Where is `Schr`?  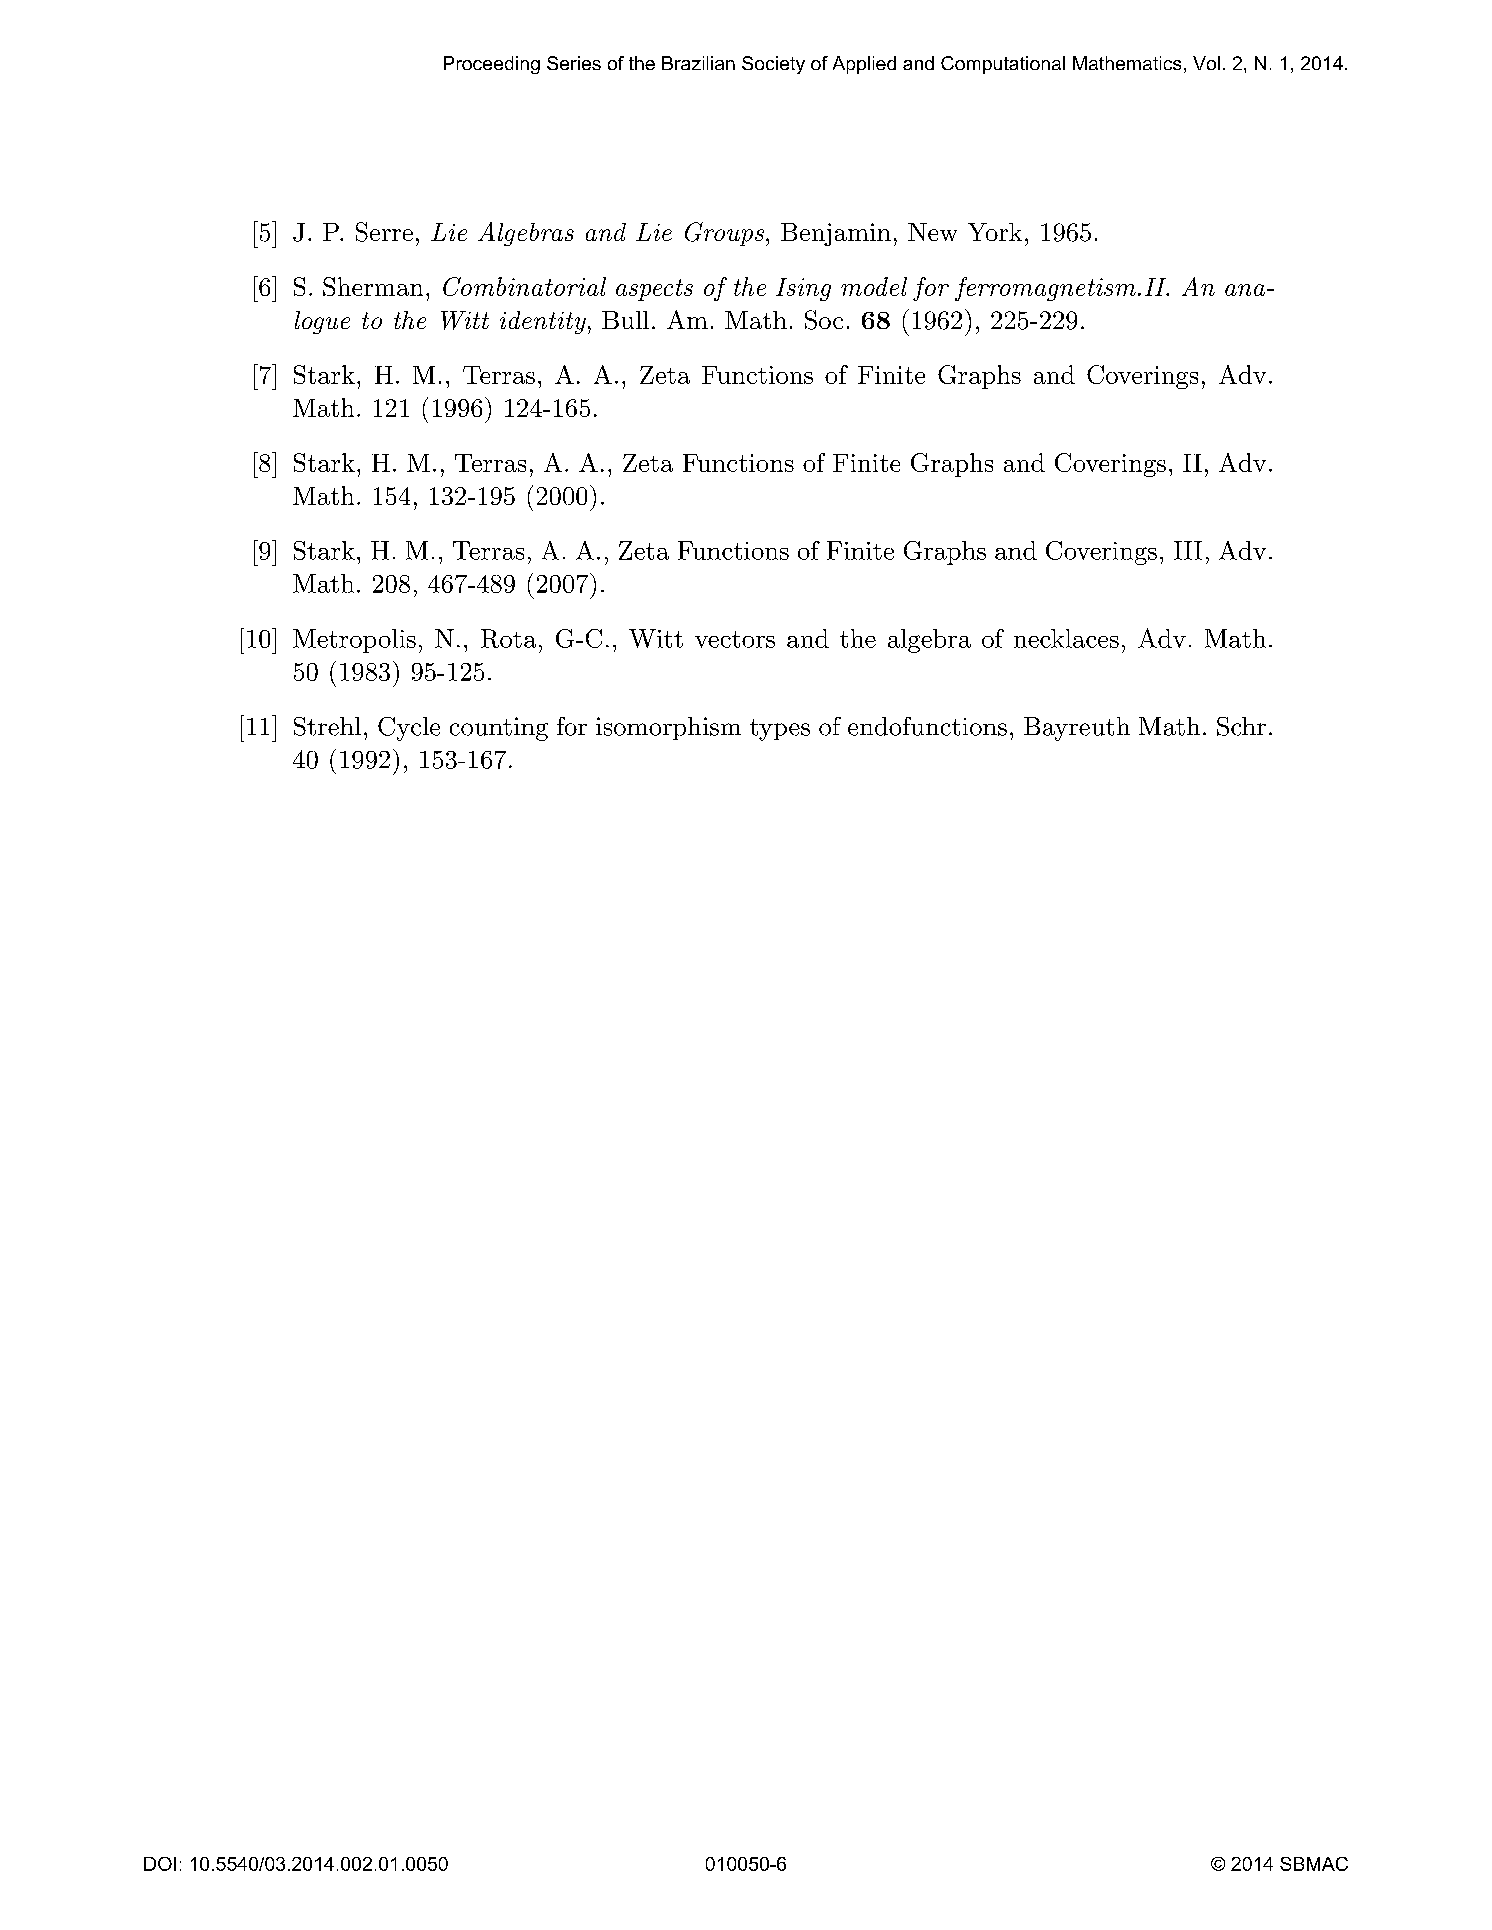 Schr is located at coordinates (1241, 726).
